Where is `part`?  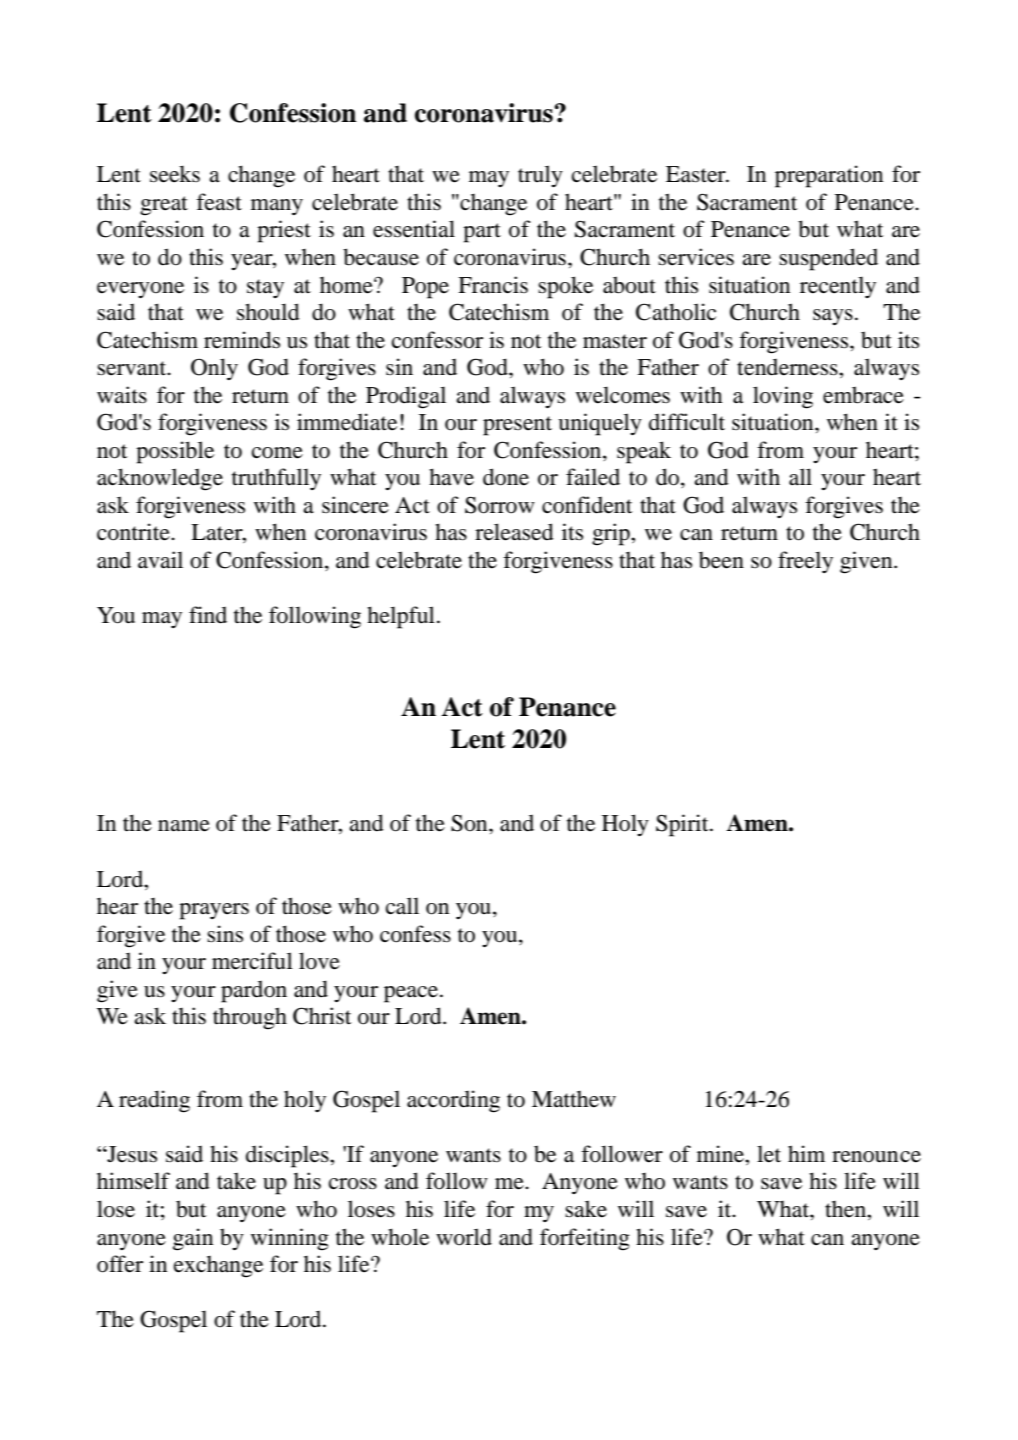 part is located at coordinates (482, 233).
